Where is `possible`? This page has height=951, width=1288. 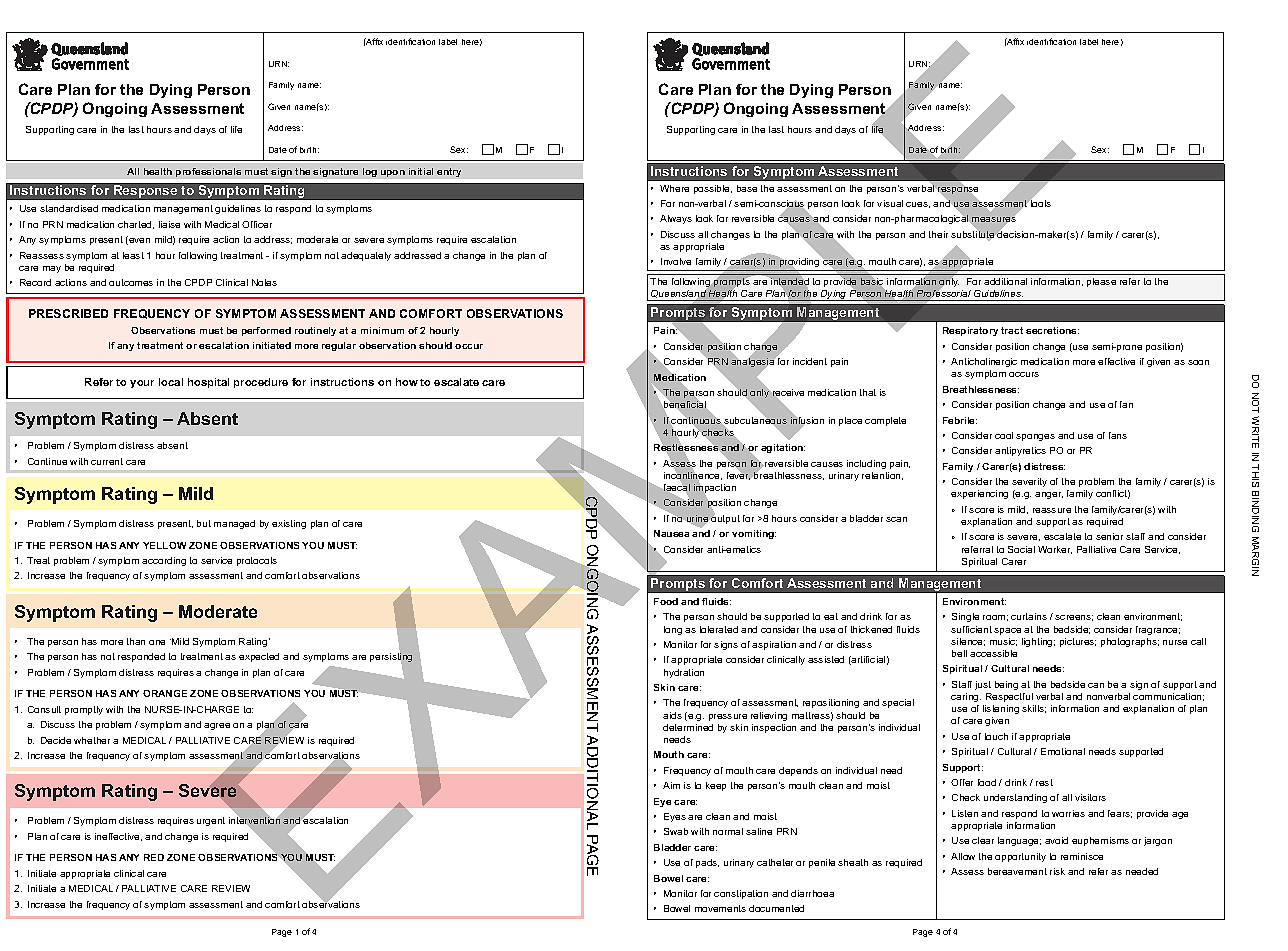 possible is located at coordinates (713, 189).
